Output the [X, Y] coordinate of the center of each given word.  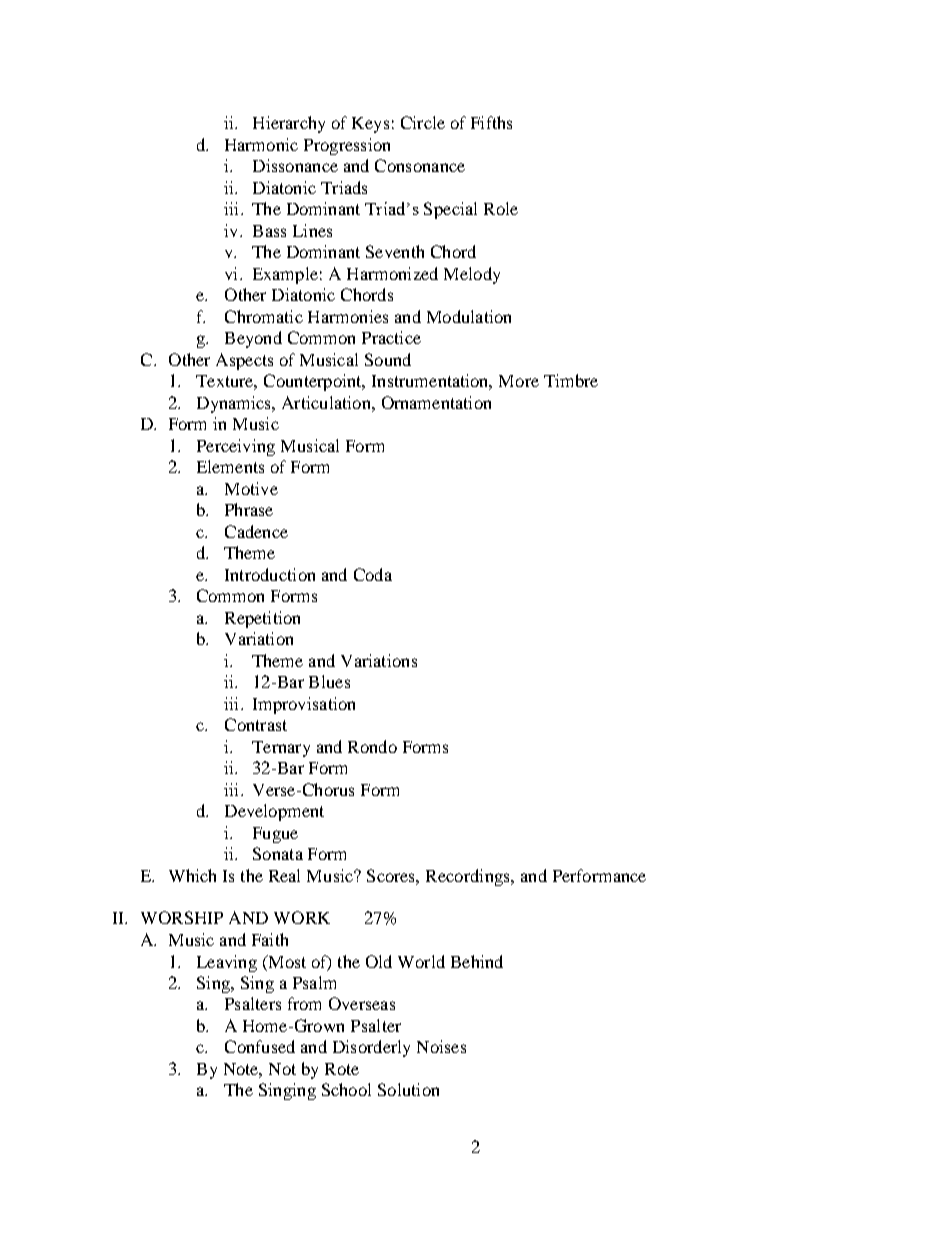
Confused [260, 1046]
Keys [370, 125]
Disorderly [371, 1048]
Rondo [372, 746]
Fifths [491, 122]
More [519, 381]
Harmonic [261, 144]
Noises [441, 1046]
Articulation [327, 402]
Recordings [469, 877]
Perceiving [236, 447]
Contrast [256, 724]
